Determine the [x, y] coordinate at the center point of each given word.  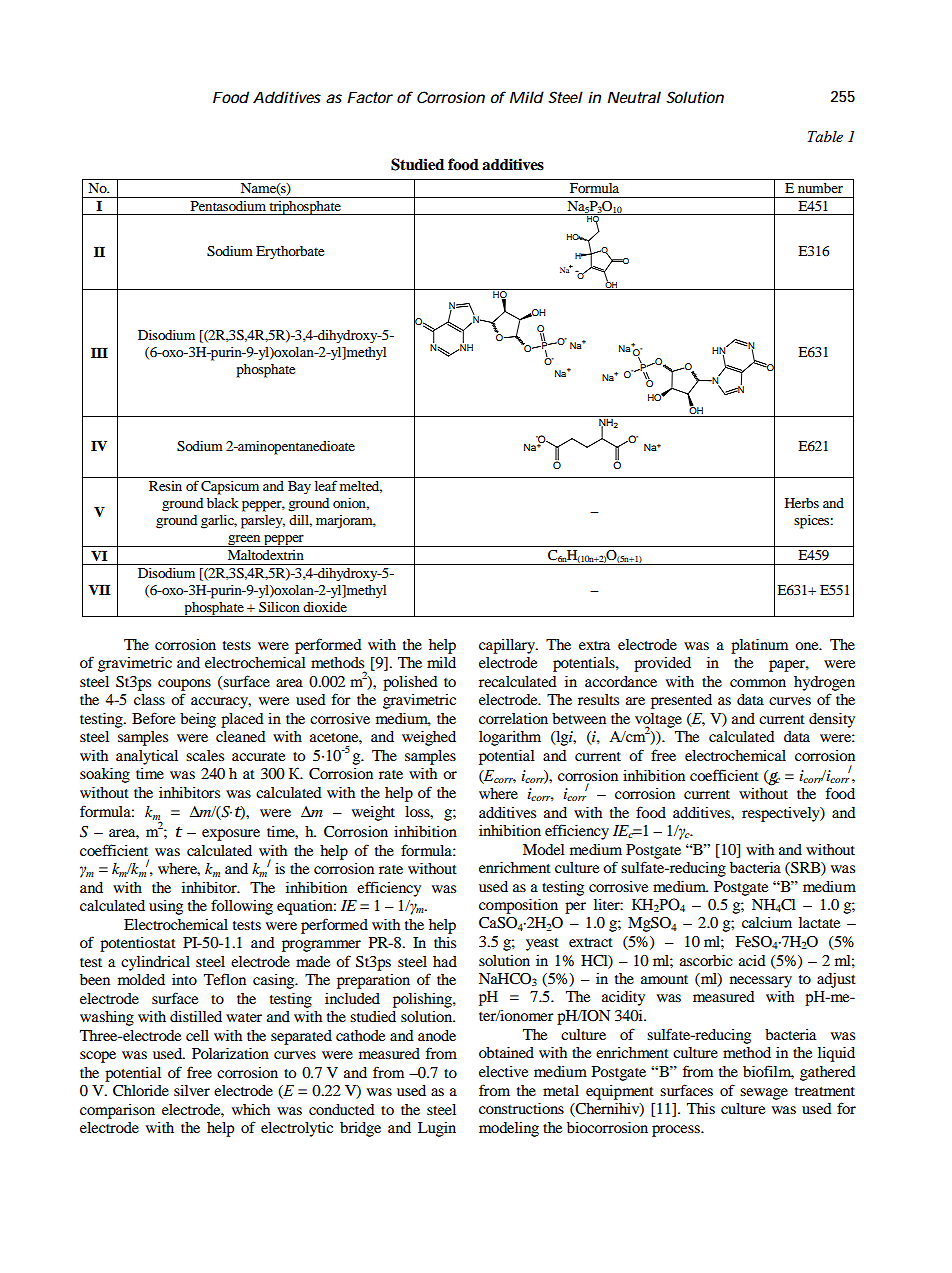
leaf [326, 485]
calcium [767, 922]
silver [192, 1090]
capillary [508, 646]
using [166, 907]
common [758, 683]
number [820, 188]
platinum [759, 646]
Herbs [802, 503]
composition [518, 906]
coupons [184, 685]
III [99, 353]
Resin [165, 486]
